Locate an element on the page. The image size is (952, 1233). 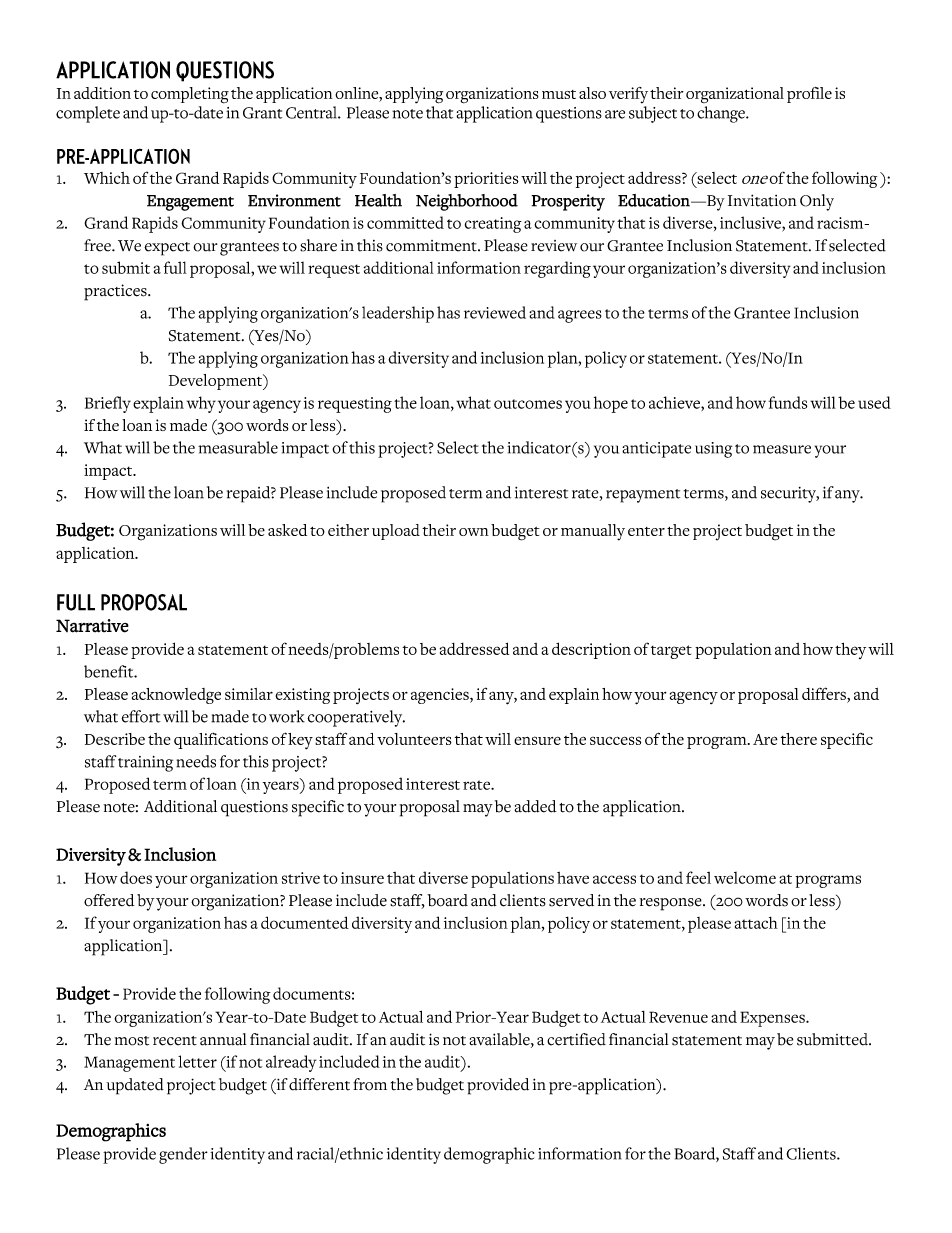
must is located at coordinates (559, 94).
